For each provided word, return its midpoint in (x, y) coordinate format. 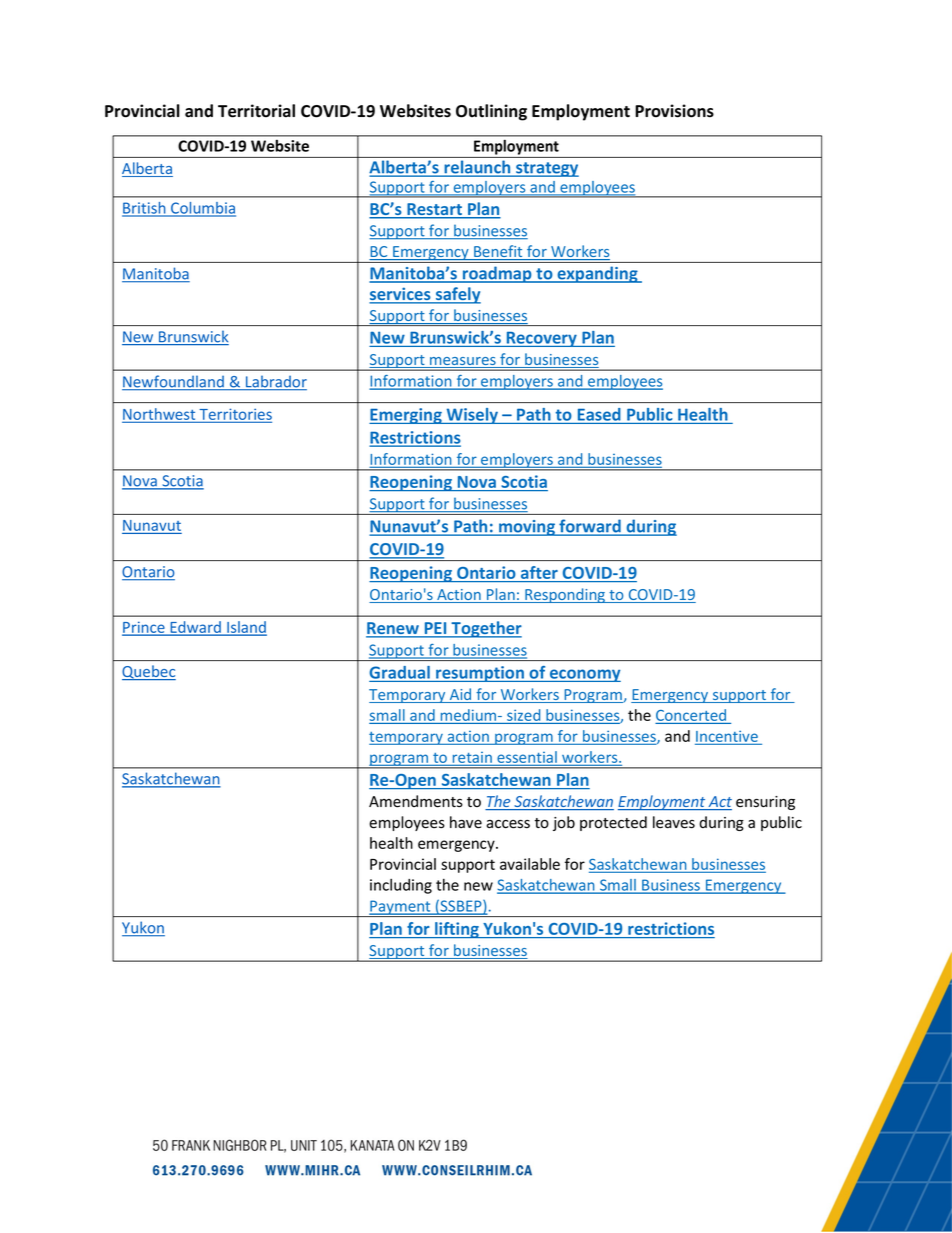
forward (590, 527)
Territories (234, 415)
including (401, 886)
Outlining (491, 112)
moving (527, 528)
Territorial (256, 111)
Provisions (674, 111)
